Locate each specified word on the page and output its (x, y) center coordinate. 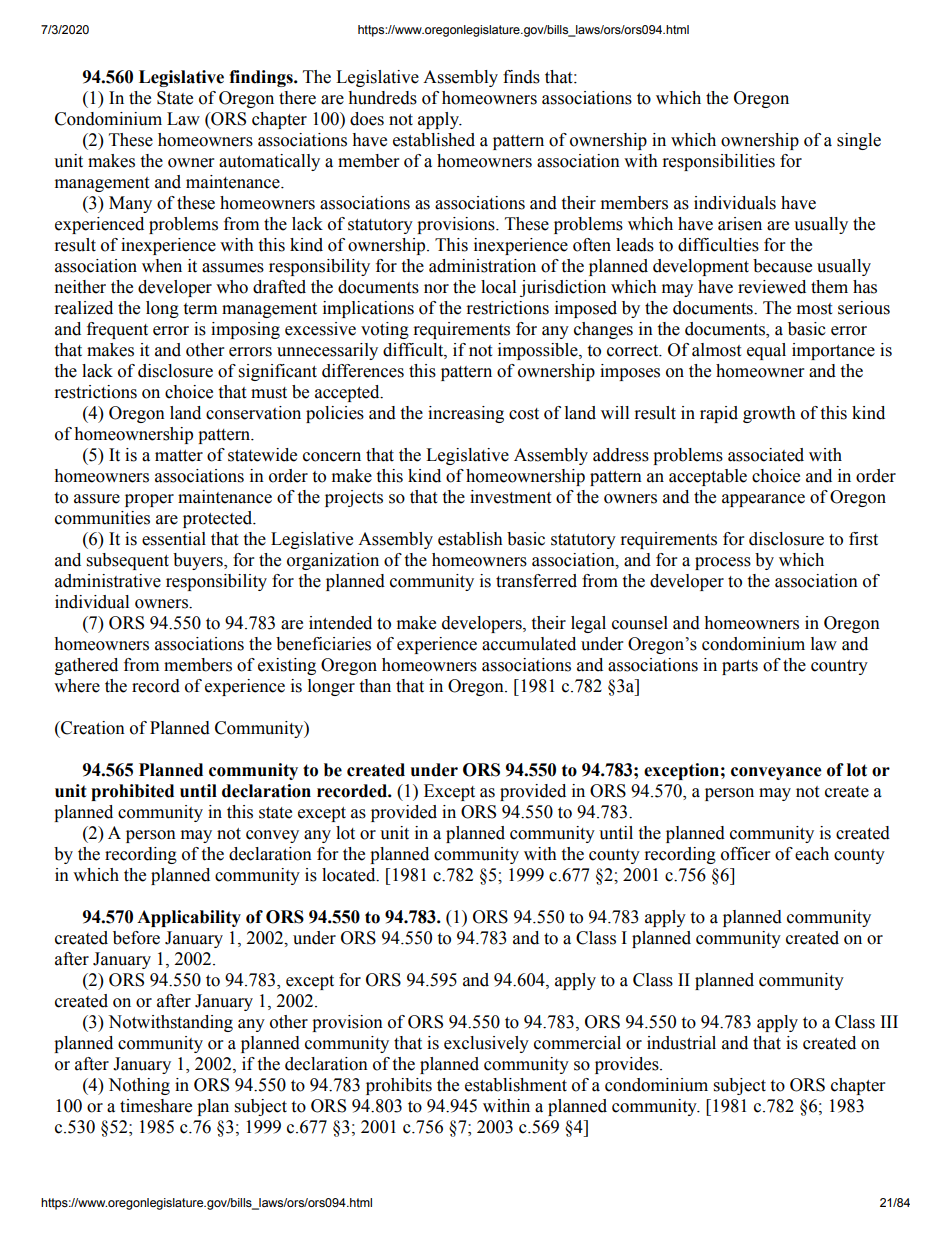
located (350, 875)
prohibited (132, 792)
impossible (539, 351)
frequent (117, 330)
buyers (199, 561)
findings (262, 78)
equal (766, 351)
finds (521, 77)
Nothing (139, 1086)
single (859, 141)
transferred (536, 581)
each (812, 854)
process (723, 563)
